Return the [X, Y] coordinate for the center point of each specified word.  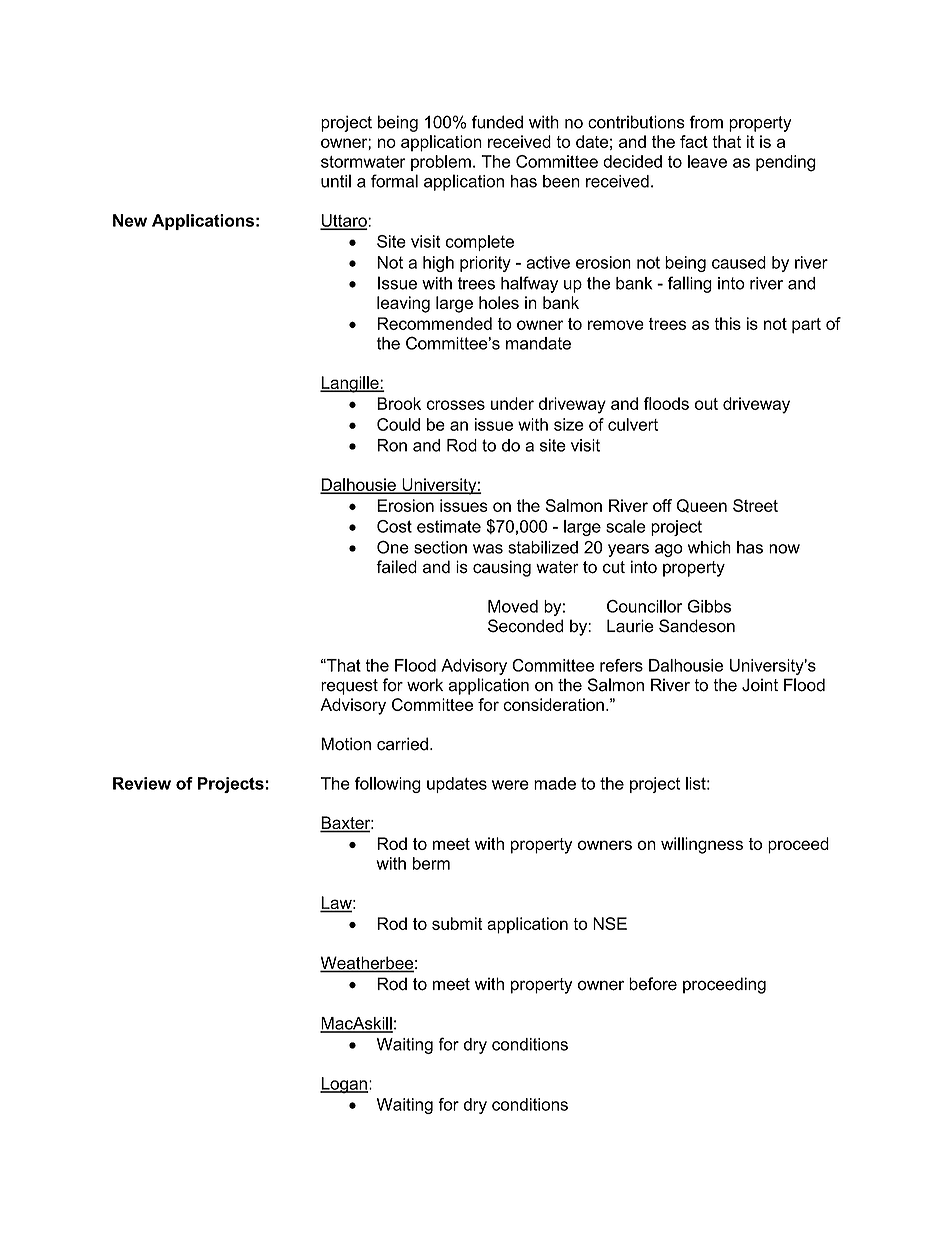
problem [441, 163]
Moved [513, 606]
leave [707, 161]
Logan [344, 1085]
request [349, 687]
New [130, 220]
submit [457, 923]
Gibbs [709, 606]
